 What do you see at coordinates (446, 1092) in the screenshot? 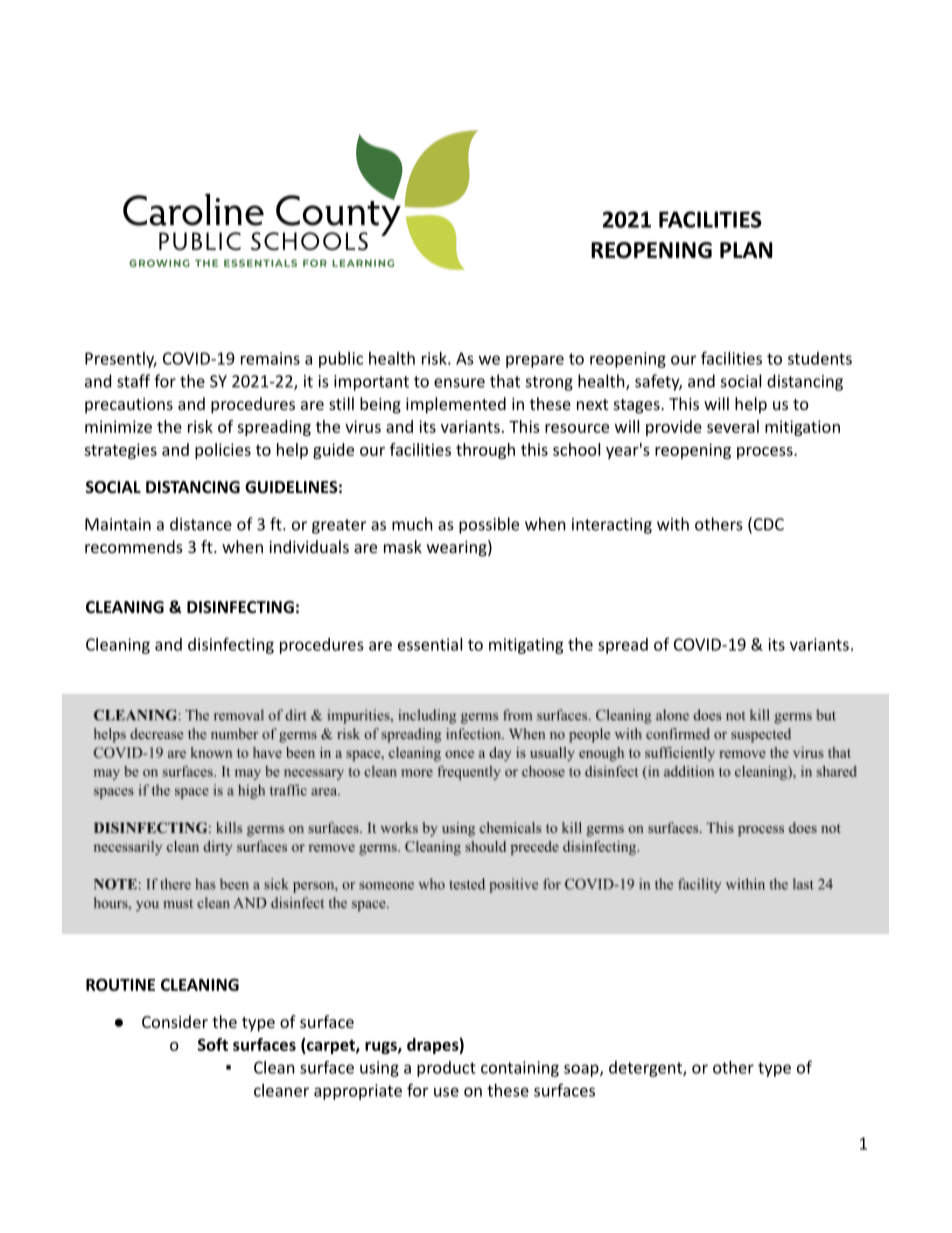
I see `use` at bounding box center [446, 1092].
